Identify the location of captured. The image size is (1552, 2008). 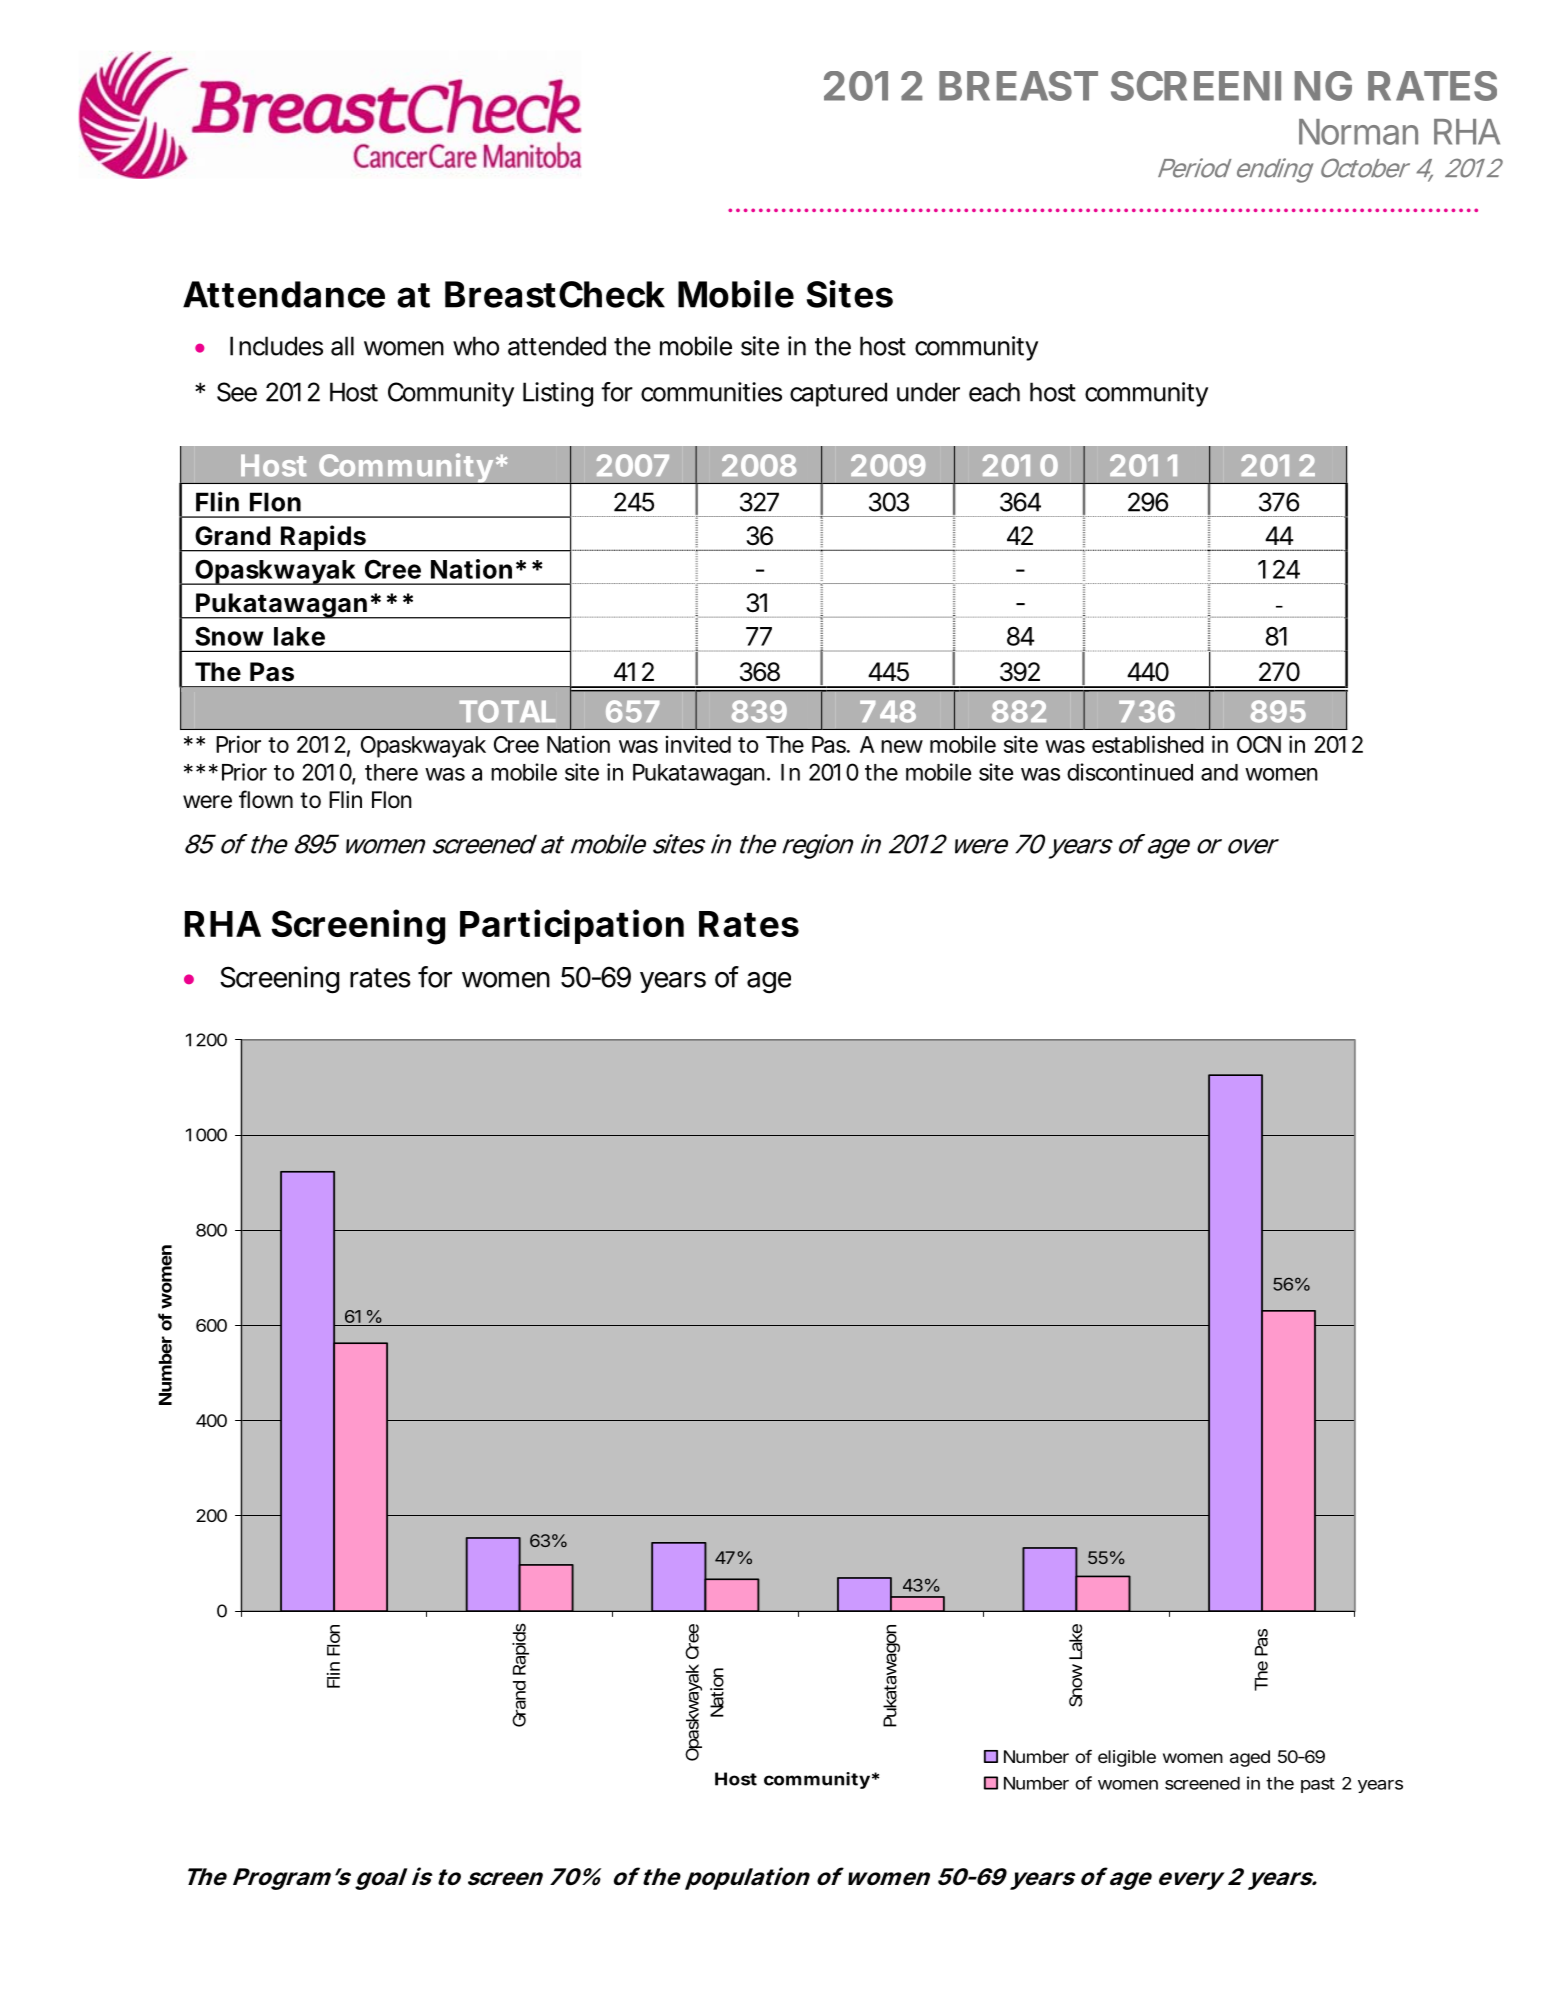
(838, 394).
